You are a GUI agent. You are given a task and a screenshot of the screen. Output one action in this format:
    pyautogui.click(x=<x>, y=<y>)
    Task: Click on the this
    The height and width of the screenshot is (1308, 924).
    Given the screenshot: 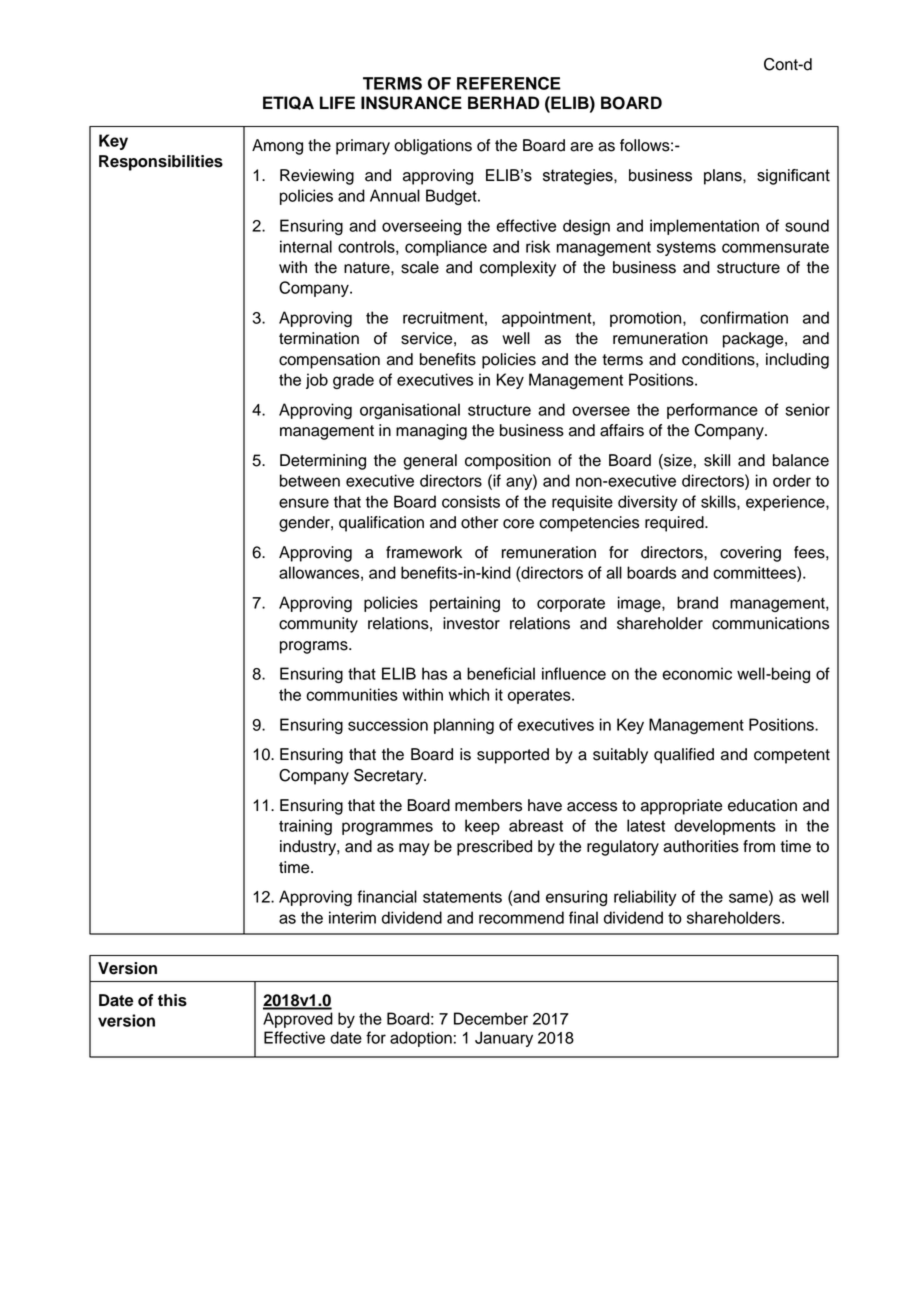 What is the action you would take?
    pyautogui.click(x=172, y=1000)
